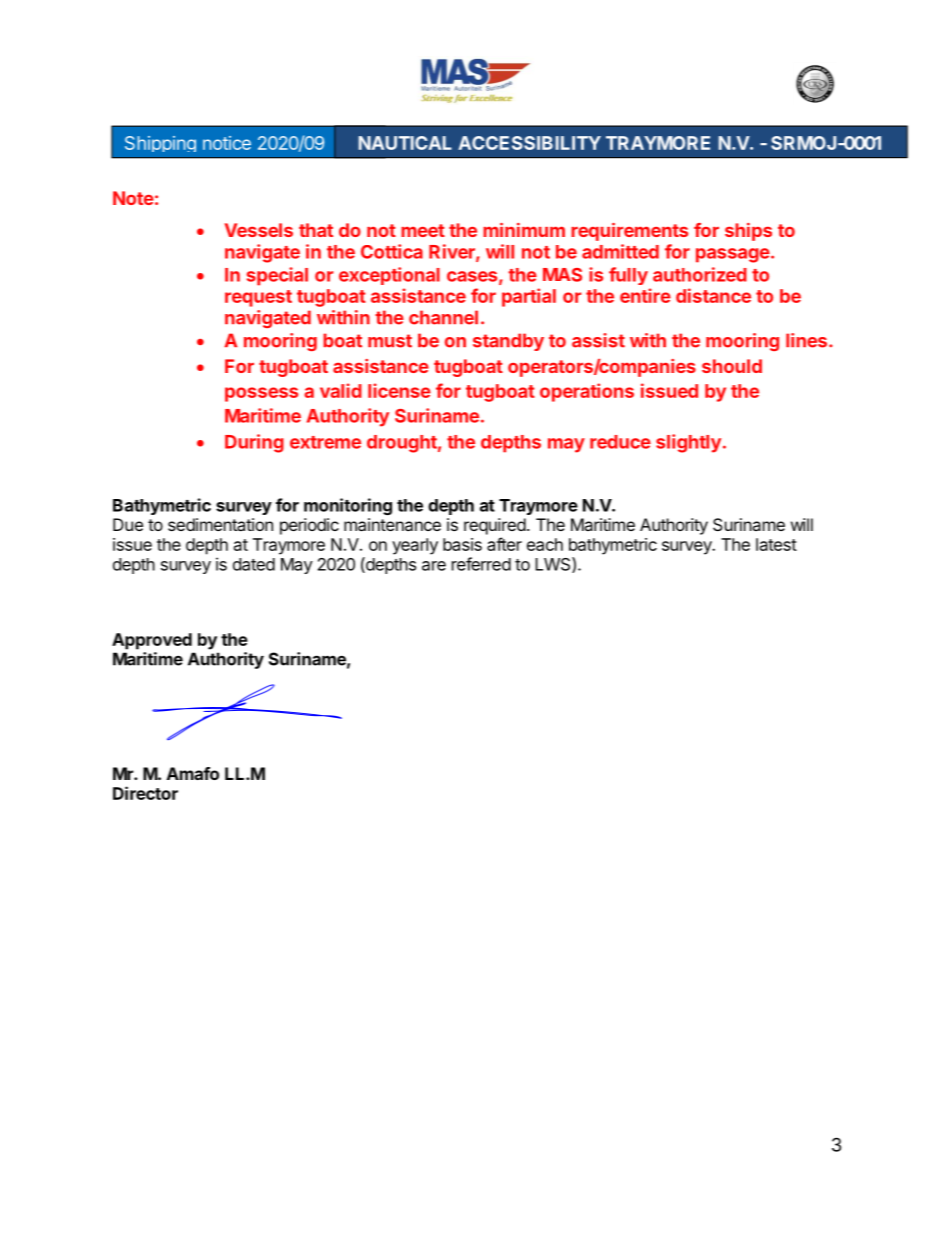  I want to click on required, so click(495, 526).
